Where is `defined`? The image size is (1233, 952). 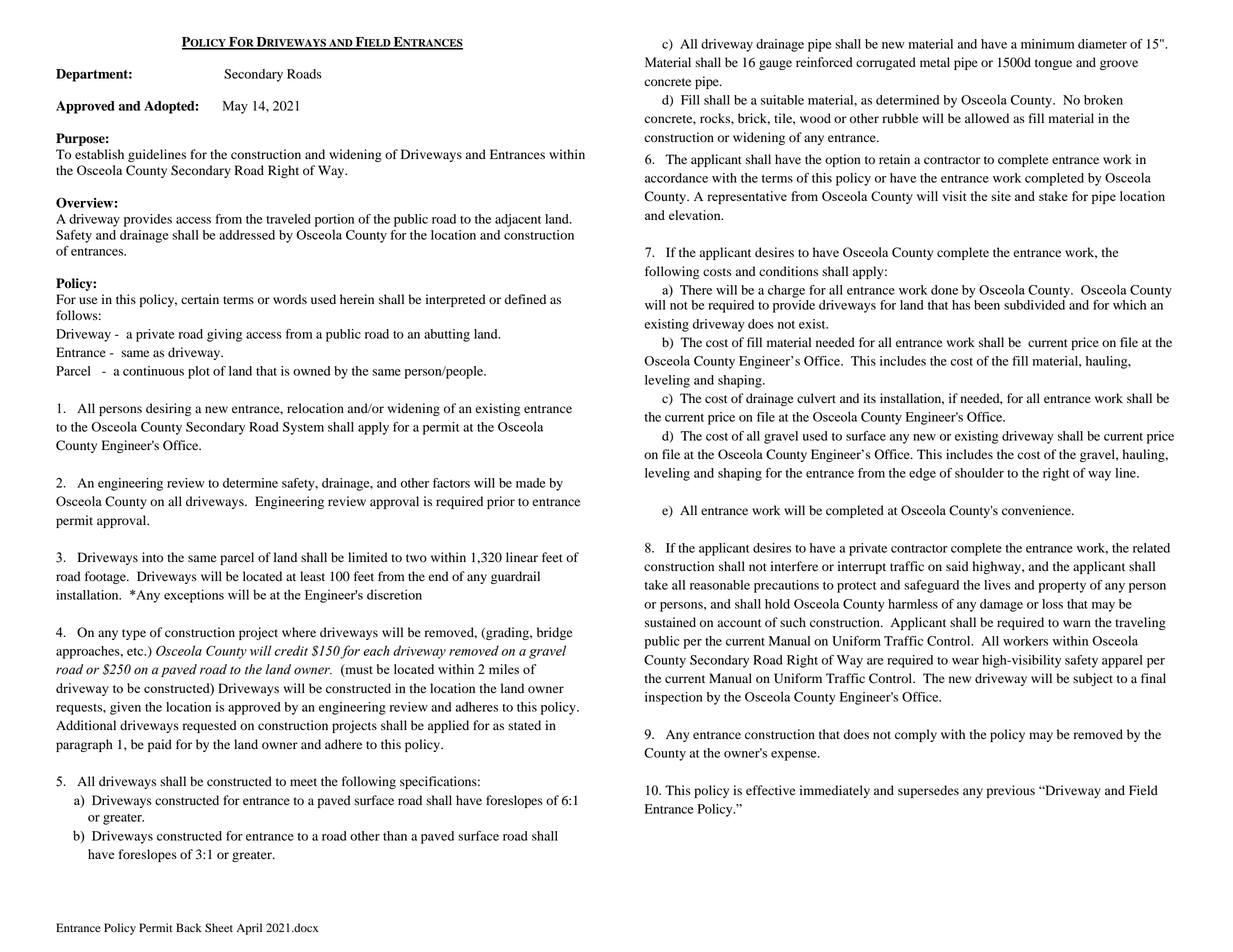 defined is located at coordinates (525, 299).
